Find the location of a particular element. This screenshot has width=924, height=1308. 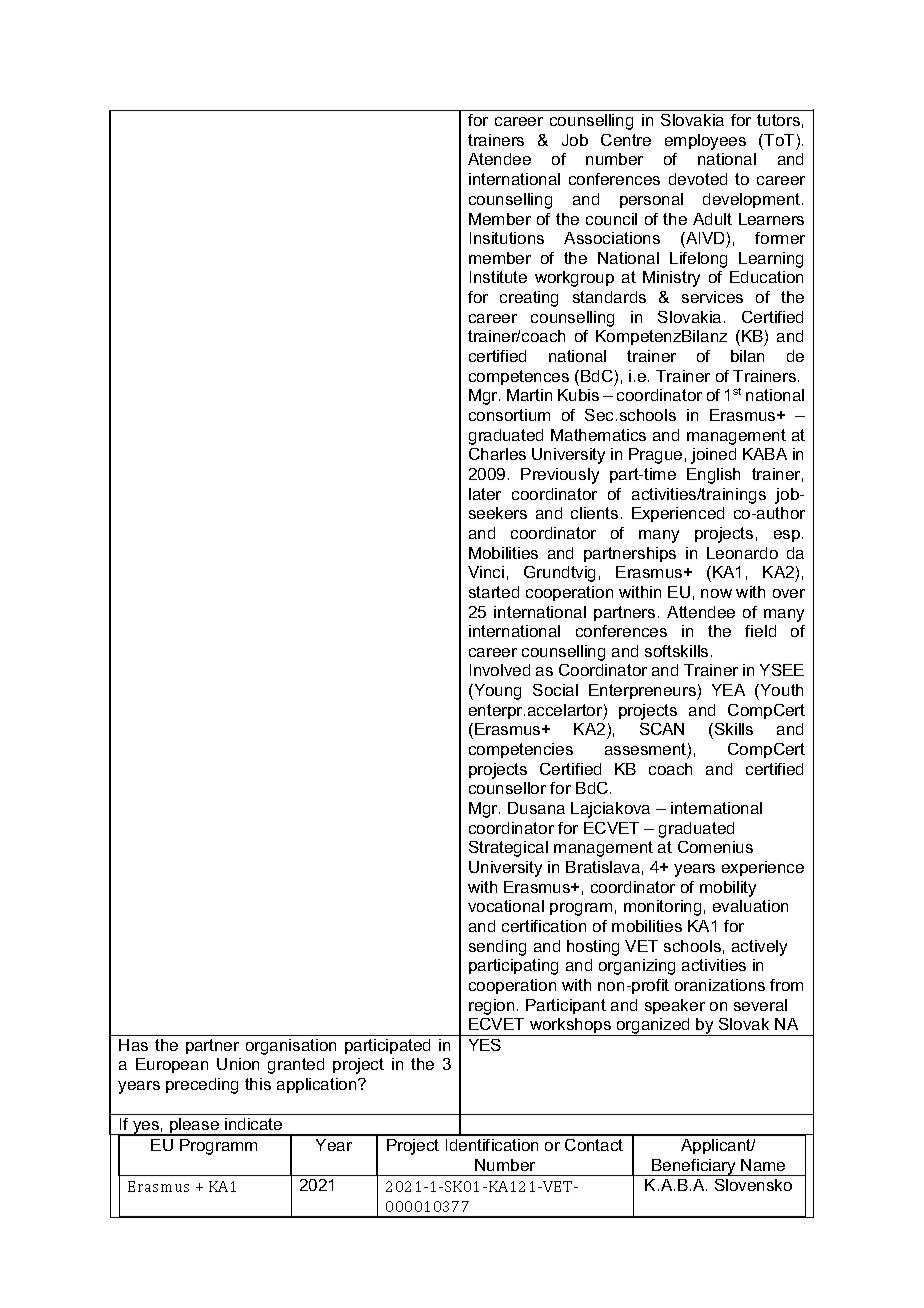

actively is located at coordinates (759, 948).
